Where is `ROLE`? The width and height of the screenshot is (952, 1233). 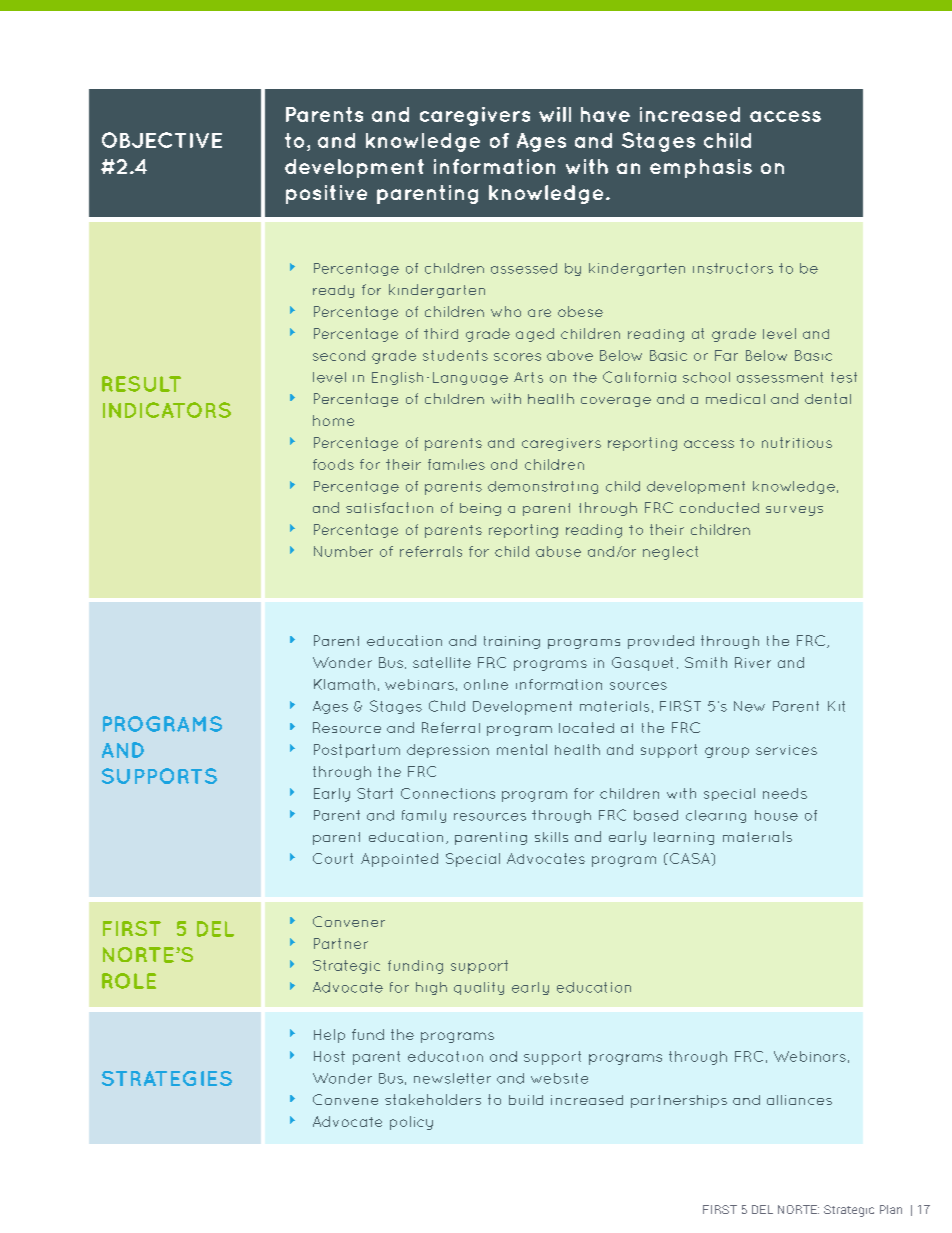 ROLE is located at coordinates (129, 981).
